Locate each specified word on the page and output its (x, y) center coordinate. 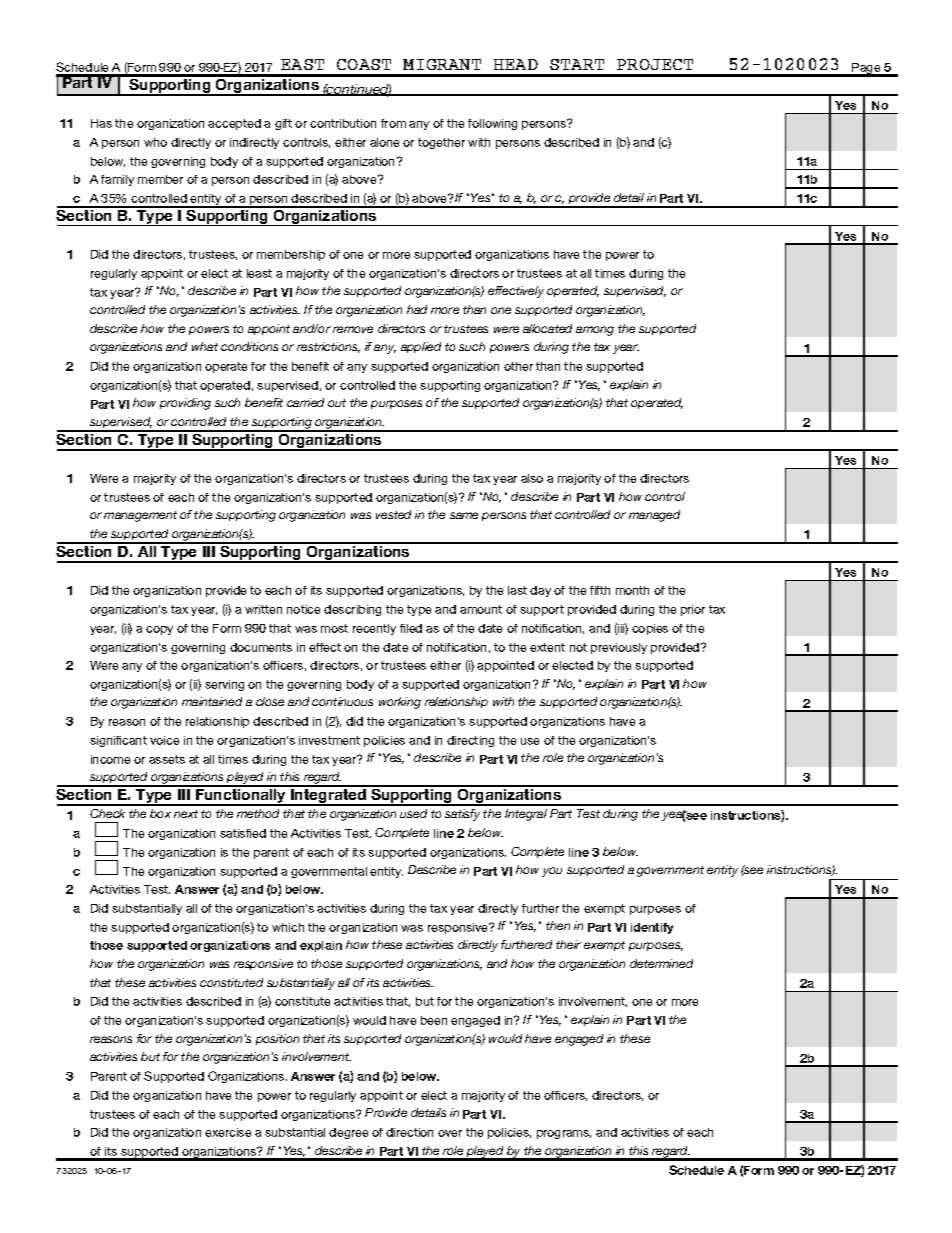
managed (654, 516)
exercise (228, 1132)
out (337, 403)
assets (167, 759)
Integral (526, 815)
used (413, 813)
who (155, 142)
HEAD (516, 64)
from (393, 123)
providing (185, 404)
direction (409, 1132)
